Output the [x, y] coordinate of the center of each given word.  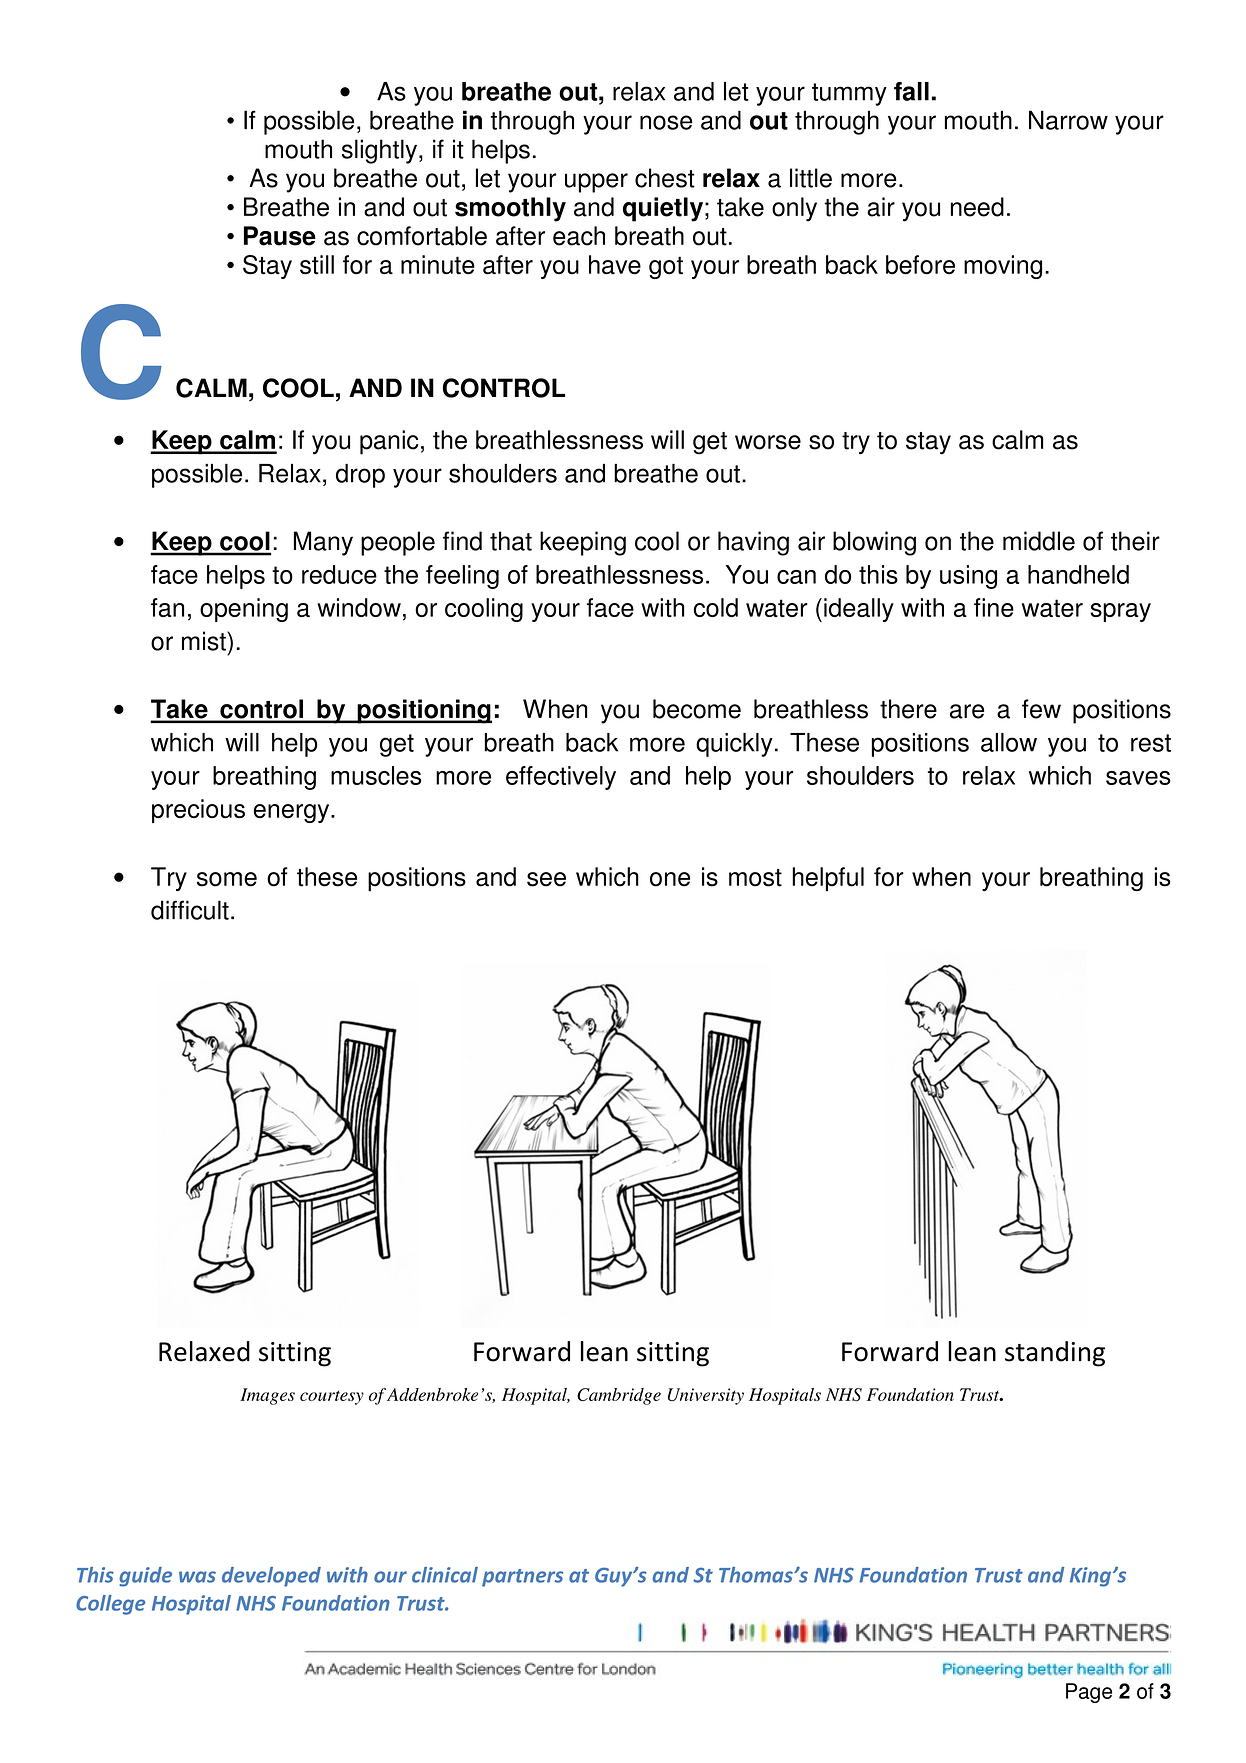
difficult [190, 910]
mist [205, 641]
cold [716, 607]
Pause [280, 236]
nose [666, 122]
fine [994, 607]
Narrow [1068, 120]
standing [1055, 1354]
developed [271, 1577]
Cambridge [619, 1396]
